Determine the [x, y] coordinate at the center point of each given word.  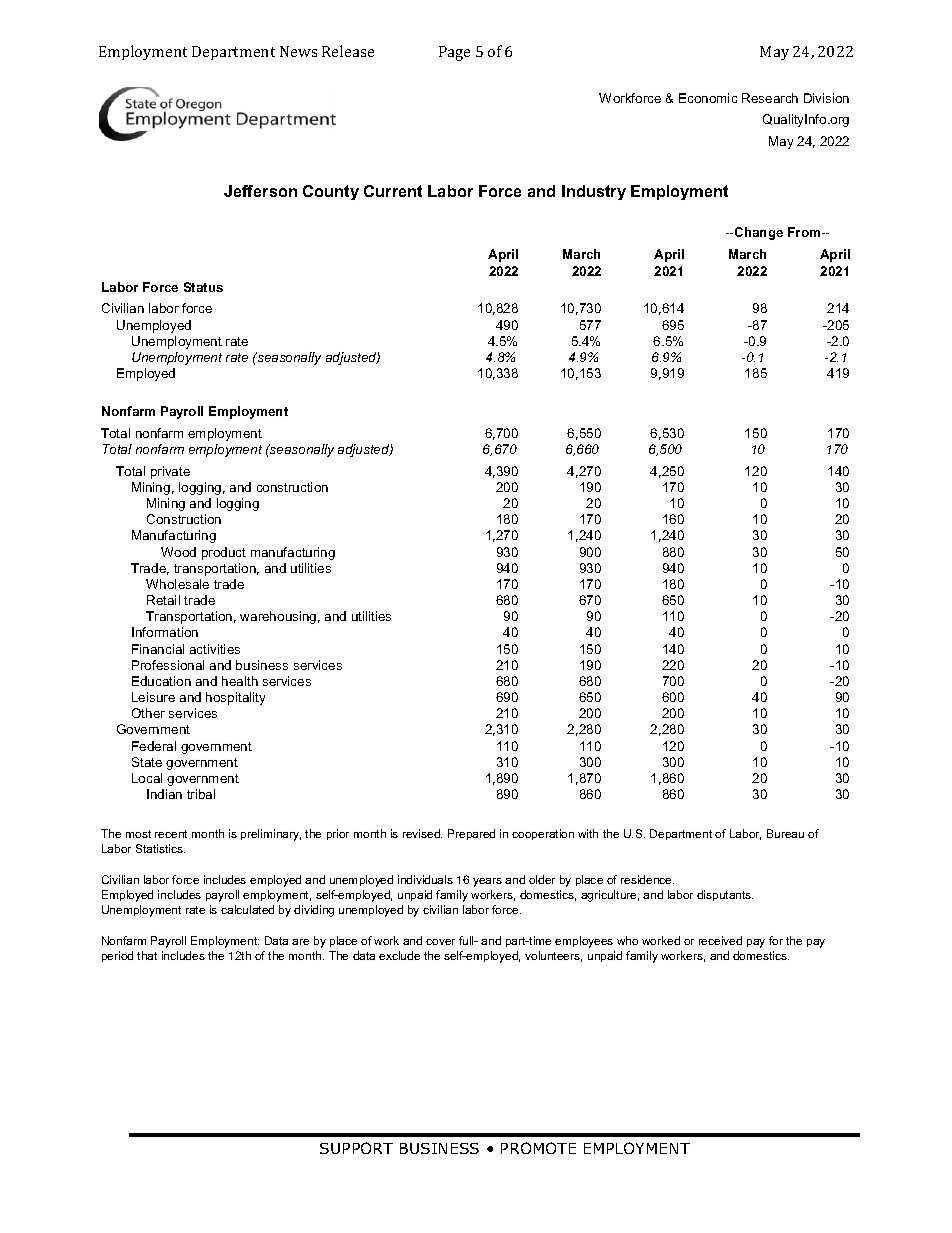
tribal [201, 794]
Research [770, 98]
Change [759, 233]
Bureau [785, 833]
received [720, 940]
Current [393, 191]
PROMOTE [538, 1148]
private [170, 472]
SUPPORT [356, 1148]
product [224, 553]
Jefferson [260, 191]
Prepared [471, 834]
